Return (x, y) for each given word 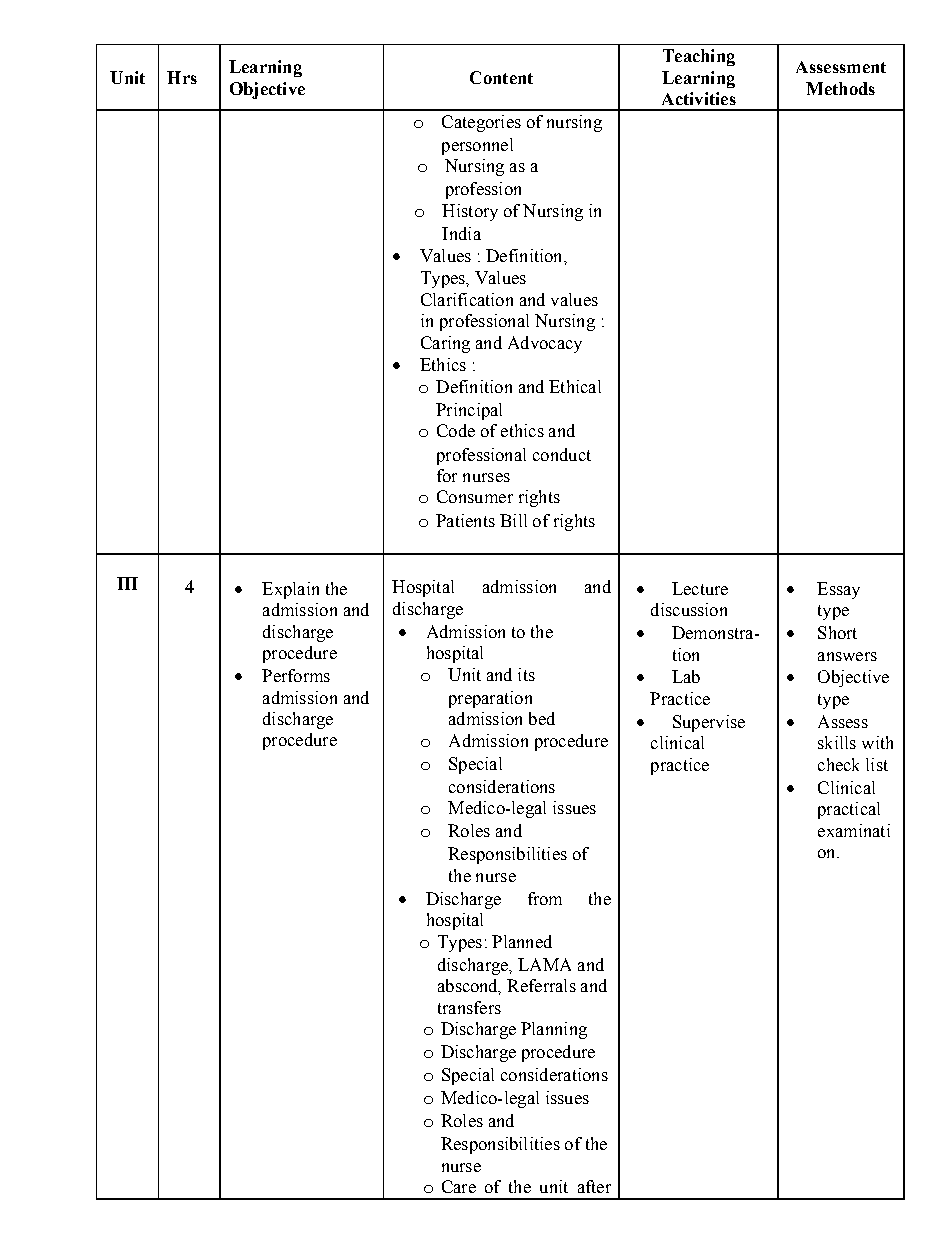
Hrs (182, 77)
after (594, 1186)
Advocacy (545, 344)
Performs (296, 675)
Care (459, 1186)
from (545, 898)
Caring (445, 344)
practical (849, 810)
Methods (840, 88)
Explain (290, 590)
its (526, 674)
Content (501, 77)
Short (837, 632)
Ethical (575, 386)
